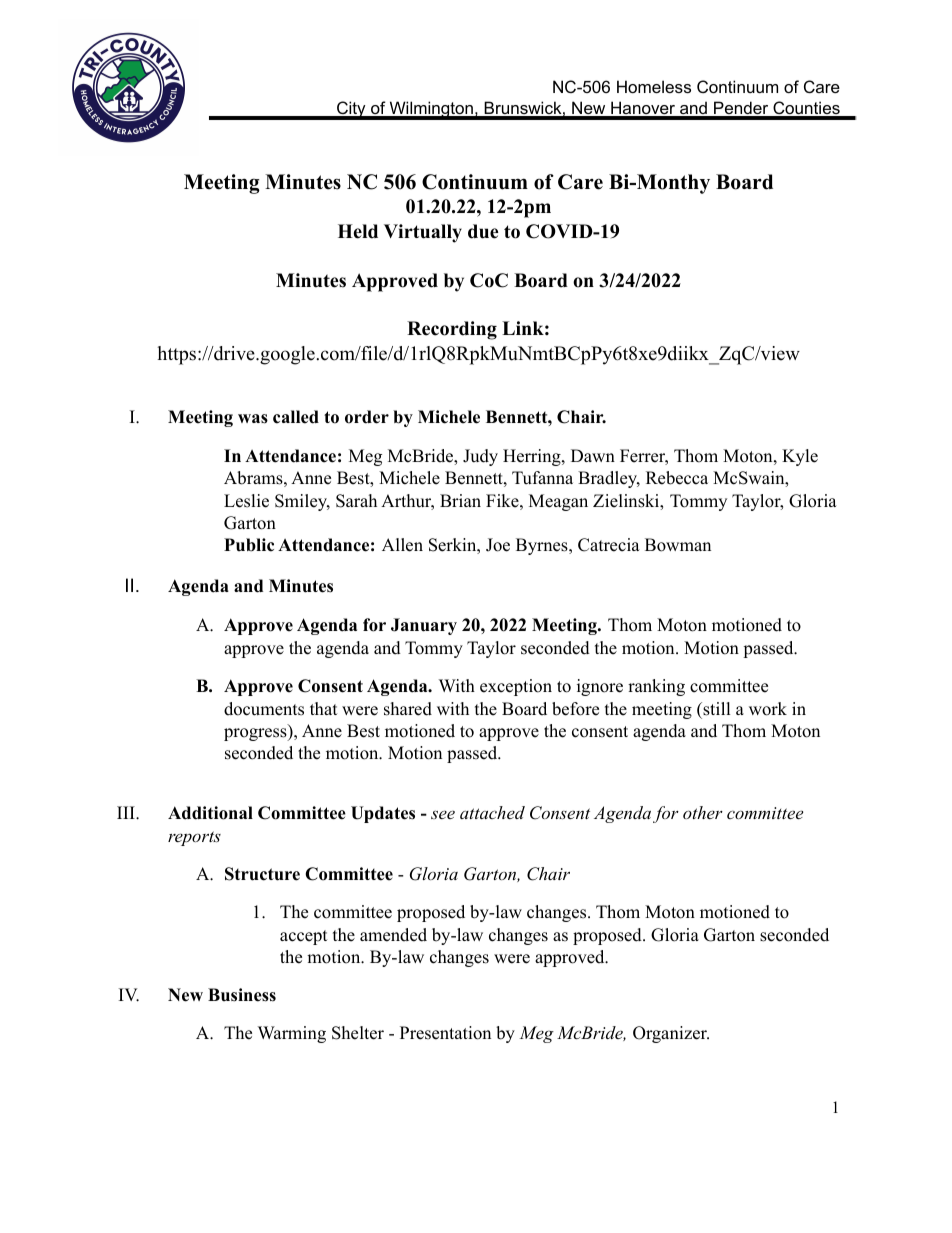 The width and height of the image is (952, 1233). Describe the element at coordinates (654, 86) in the image. I see `Homeless` at that location.
